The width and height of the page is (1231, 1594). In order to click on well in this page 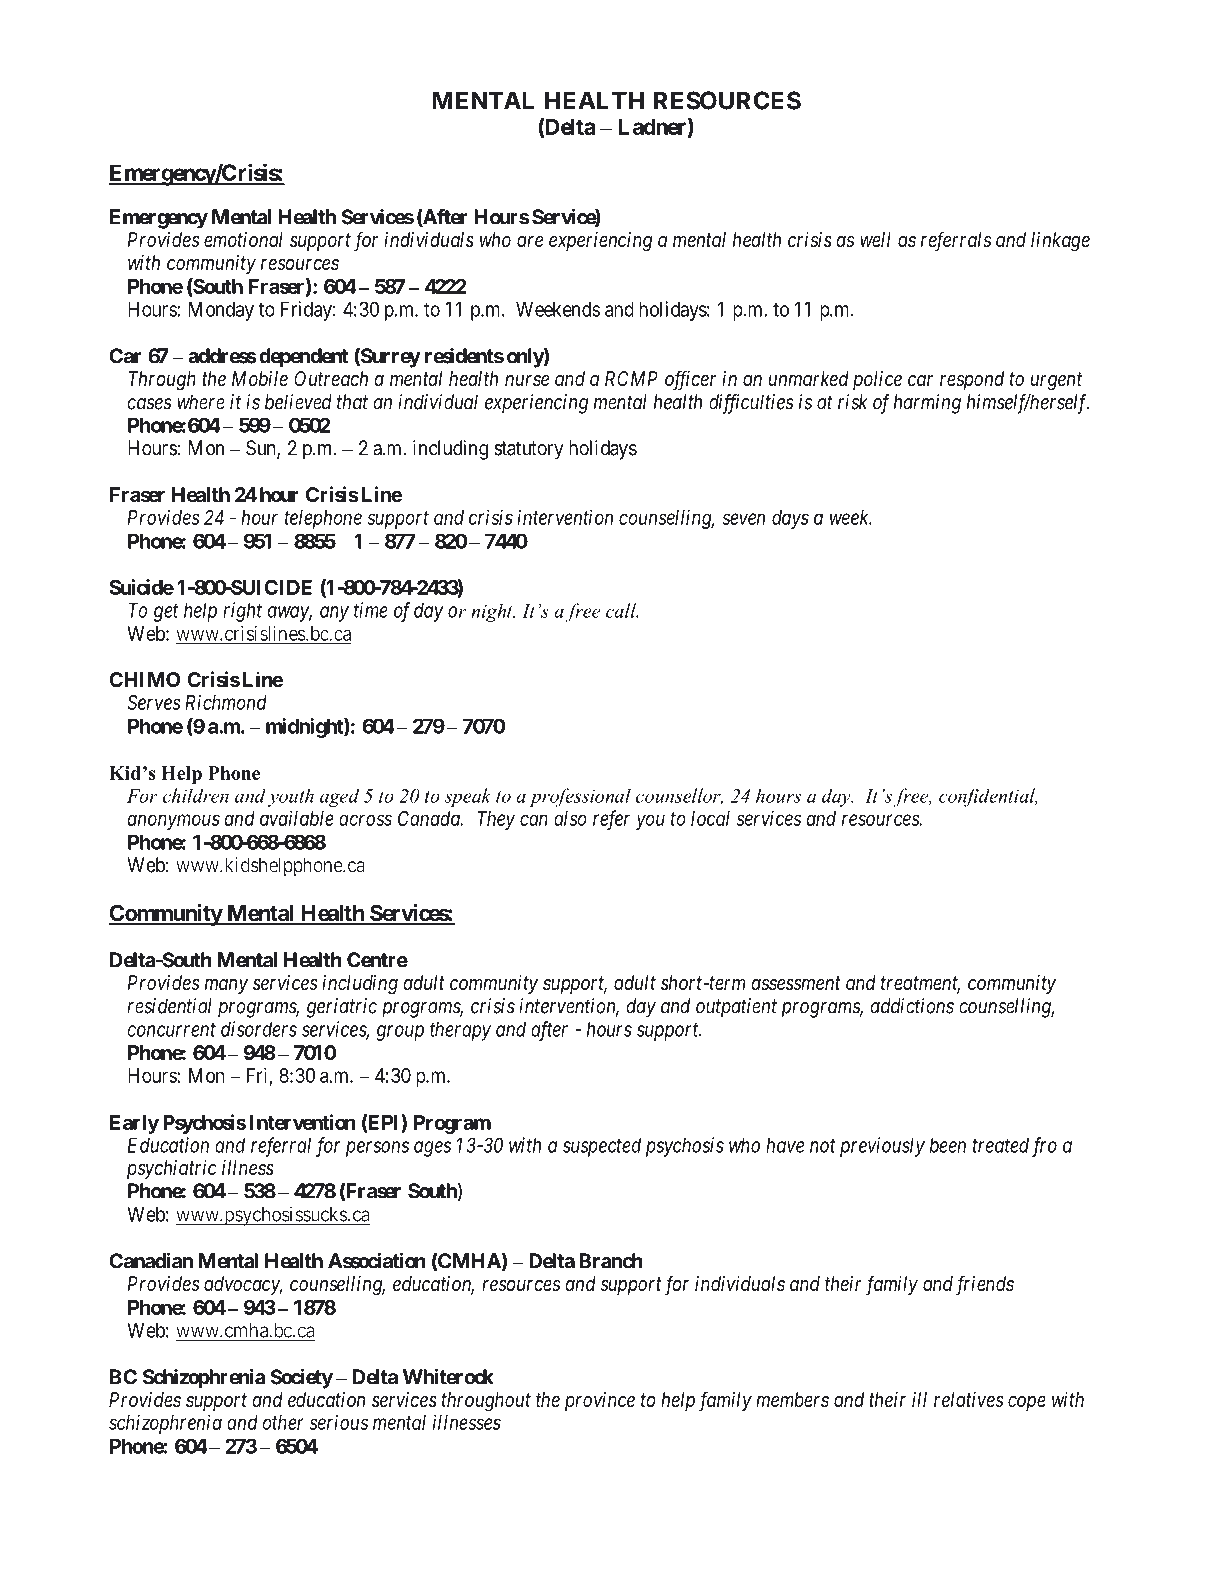, I will do `click(875, 239)`.
